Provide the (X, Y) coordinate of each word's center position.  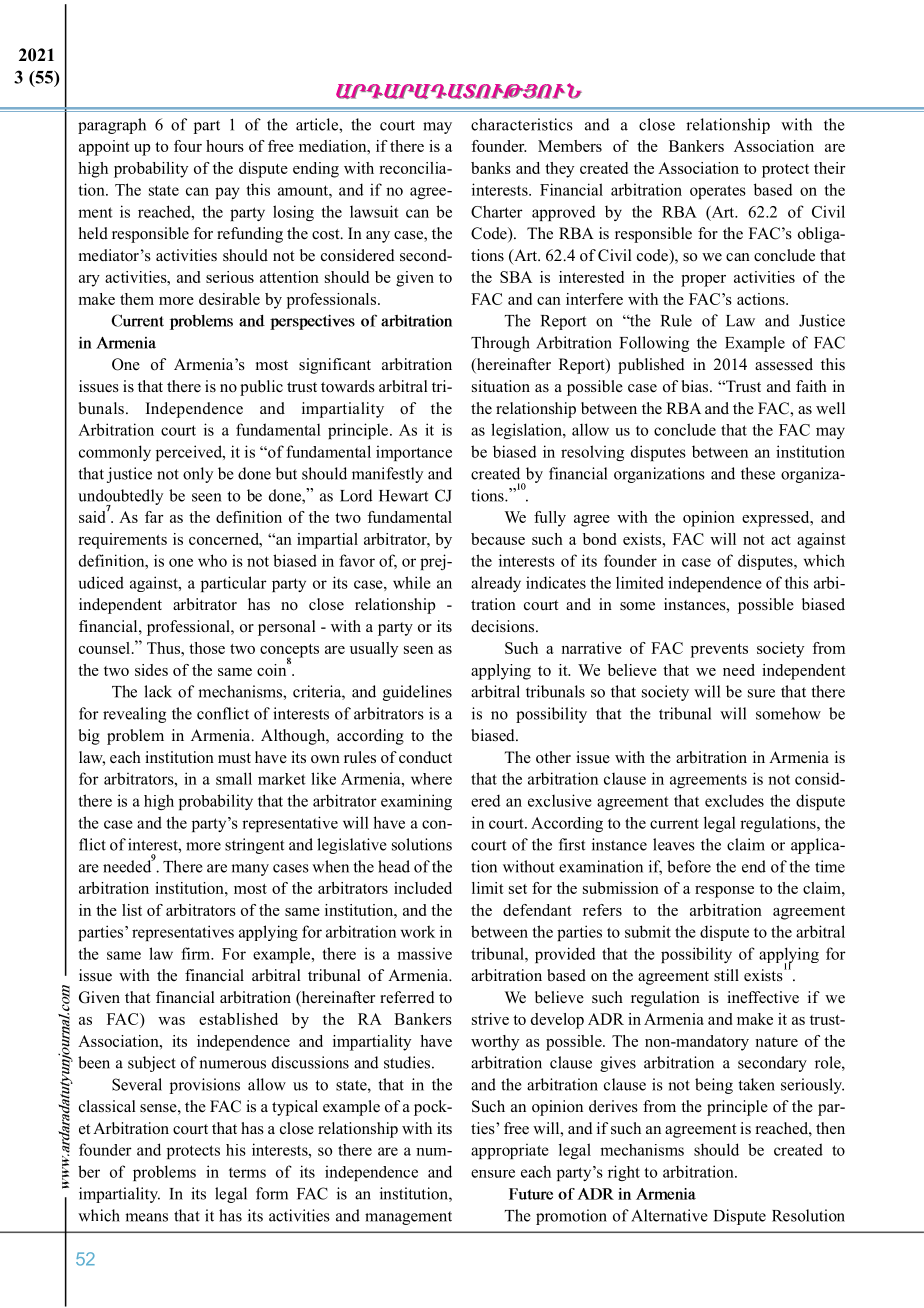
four (188, 146)
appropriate (510, 1151)
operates (718, 192)
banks (491, 168)
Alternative (669, 1215)
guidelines (417, 693)
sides (151, 670)
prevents (719, 651)
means (146, 1217)
